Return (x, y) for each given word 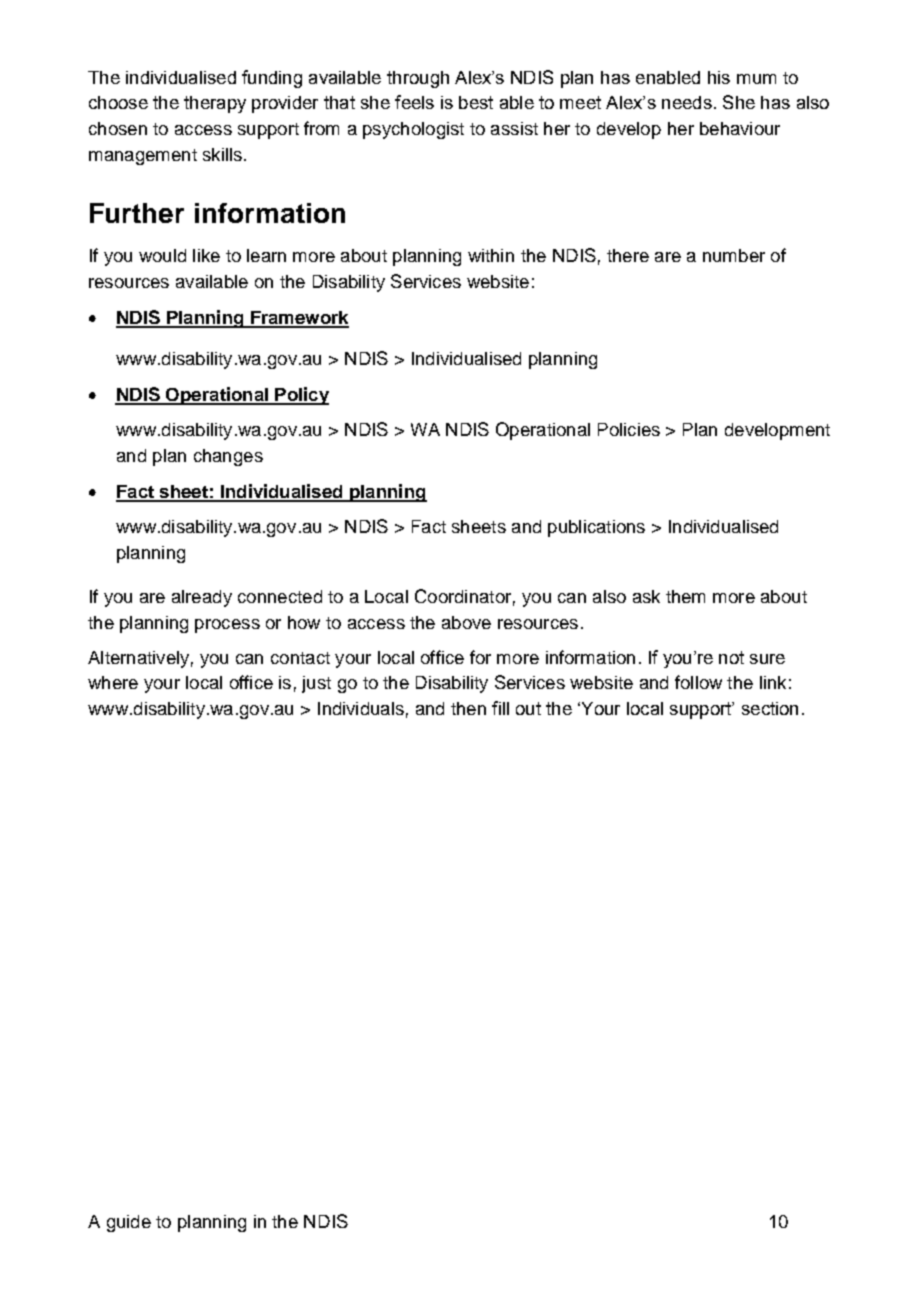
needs (687, 102)
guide (129, 1223)
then (468, 708)
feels (414, 102)
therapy (215, 104)
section (770, 708)
